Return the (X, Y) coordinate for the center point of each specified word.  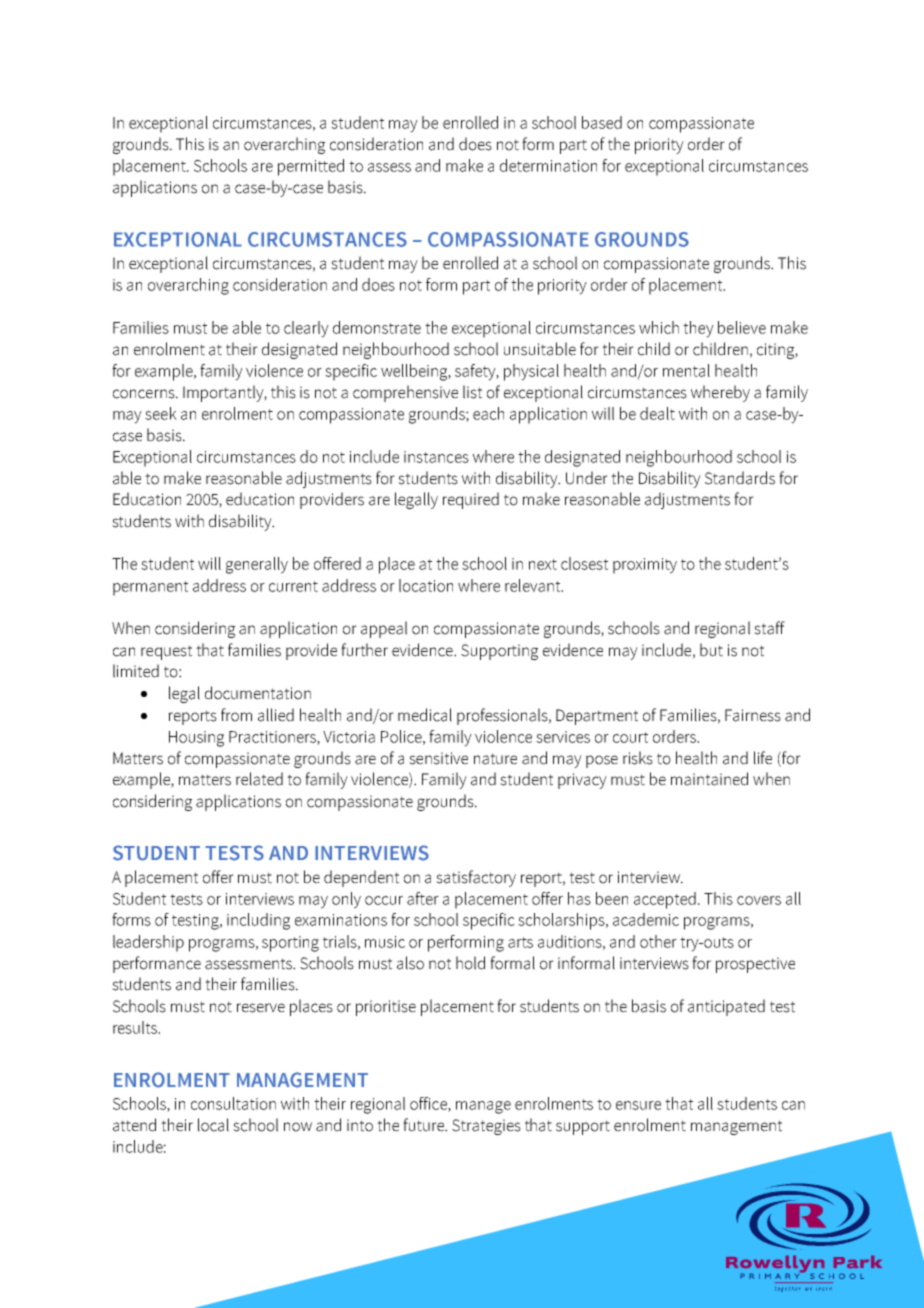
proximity (645, 566)
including (258, 921)
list (472, 392)
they (698, 329)
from (236, 715)
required (471, 500)
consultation (233, 1103)
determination (548, 165)
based (602, 122)
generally (257, 565)
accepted (665, 900)
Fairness (753, 715)
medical (425, 715)
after (423, 898)
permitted (311, 167)
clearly (306, 329)
